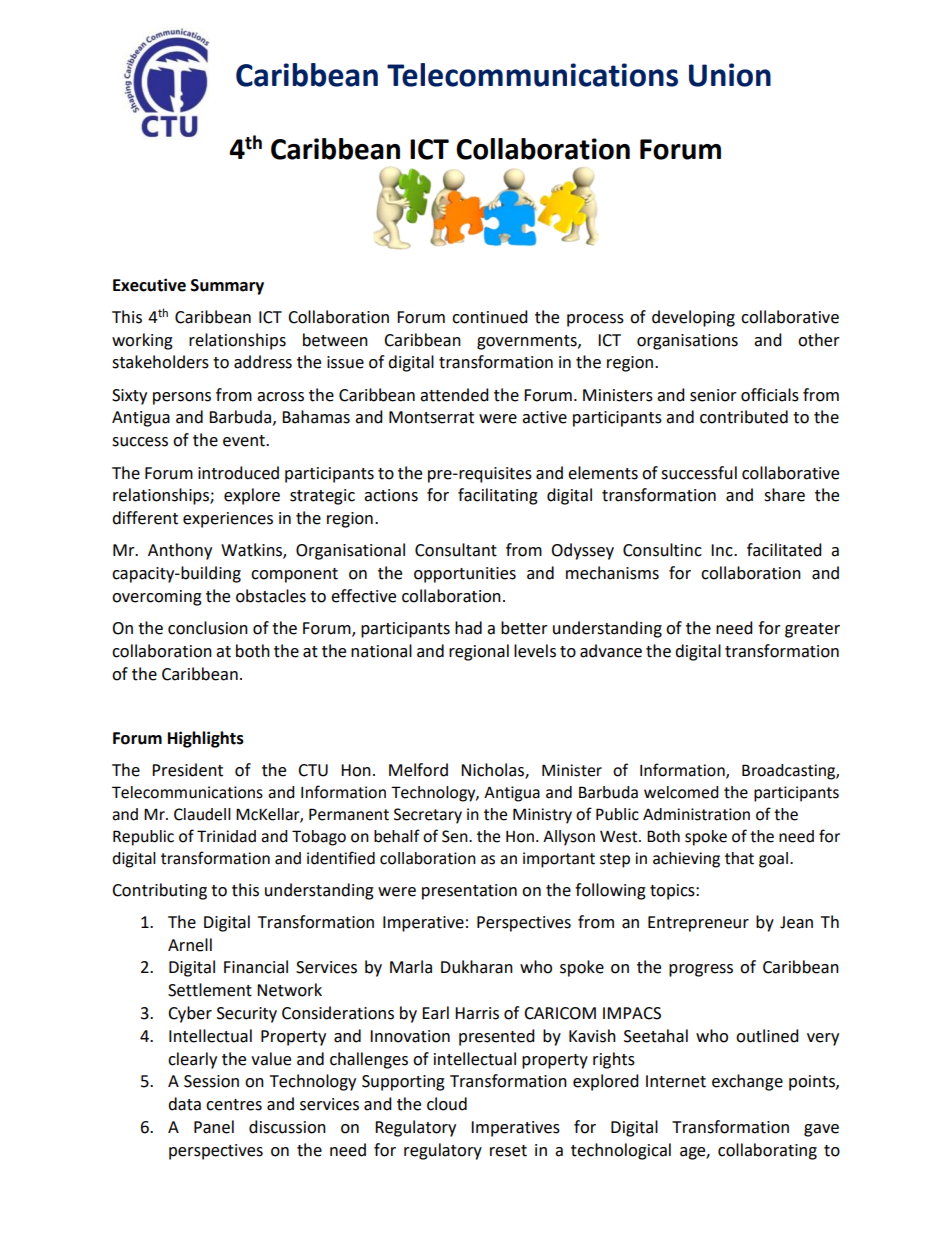  Describe the element at coordinates (454, 395) in the page. I see `attended` at that location.
